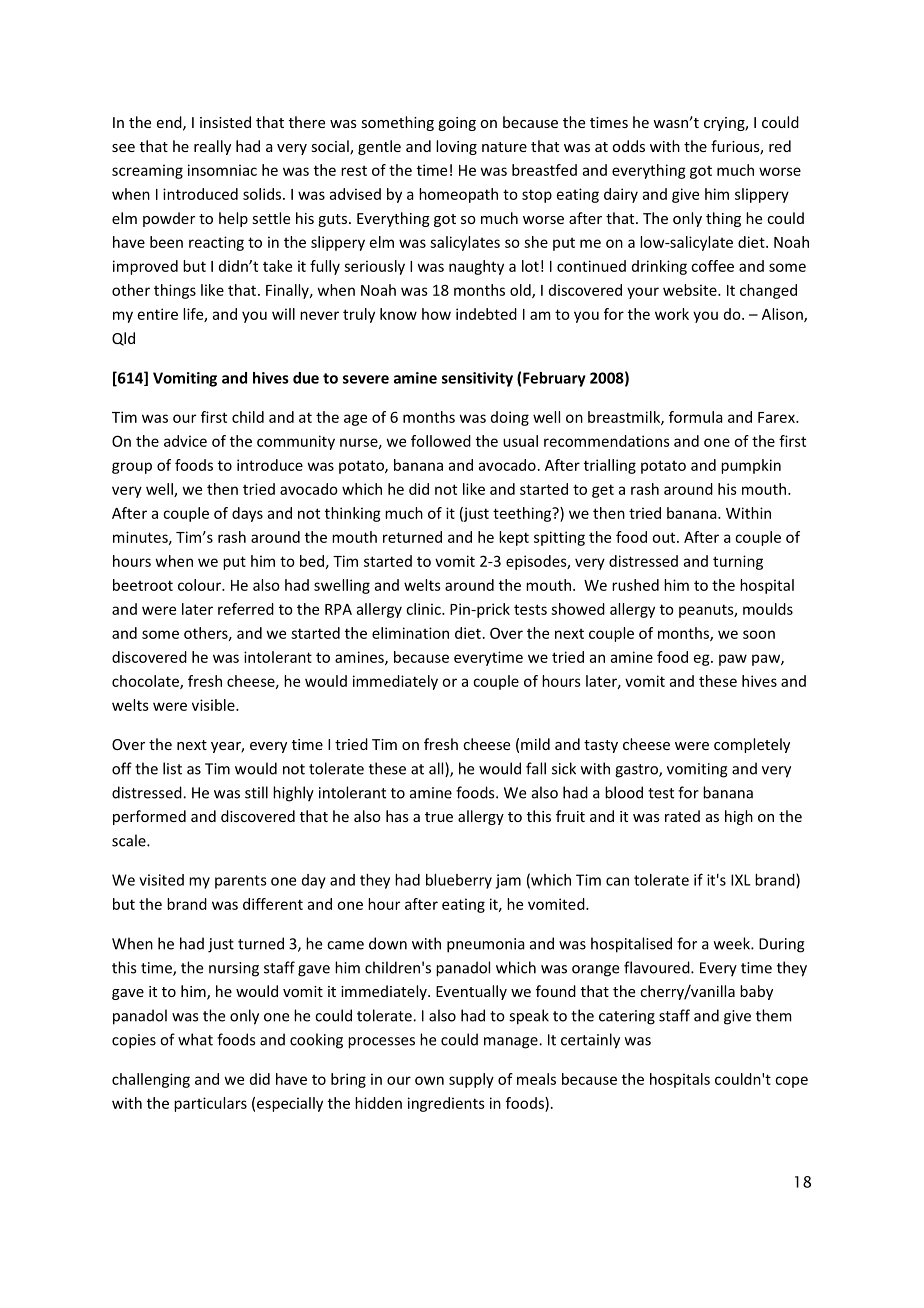  I want to click on loving, so click(456, 147).
